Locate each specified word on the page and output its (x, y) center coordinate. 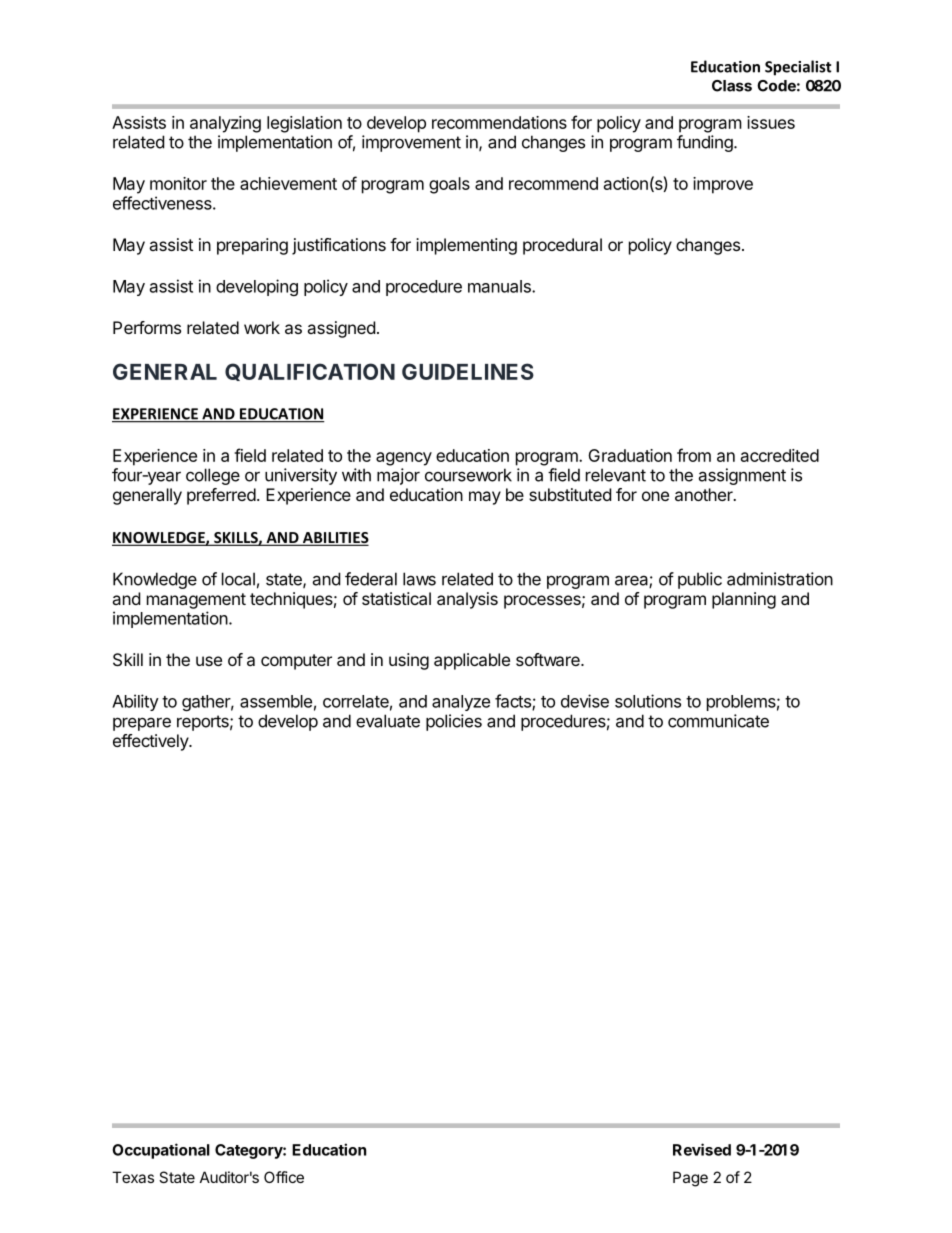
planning (744, 600)
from (694, 455)
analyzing (225, 124)
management (196, 601)
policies (454, 722)
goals (449, 185)
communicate (718, 721)
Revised (702, 1149)
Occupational (161, 1151)
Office (284, 1177)
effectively (151, 742)
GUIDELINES (468, 371)
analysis (467, 600)
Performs (147, 327)
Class (732, 86)
